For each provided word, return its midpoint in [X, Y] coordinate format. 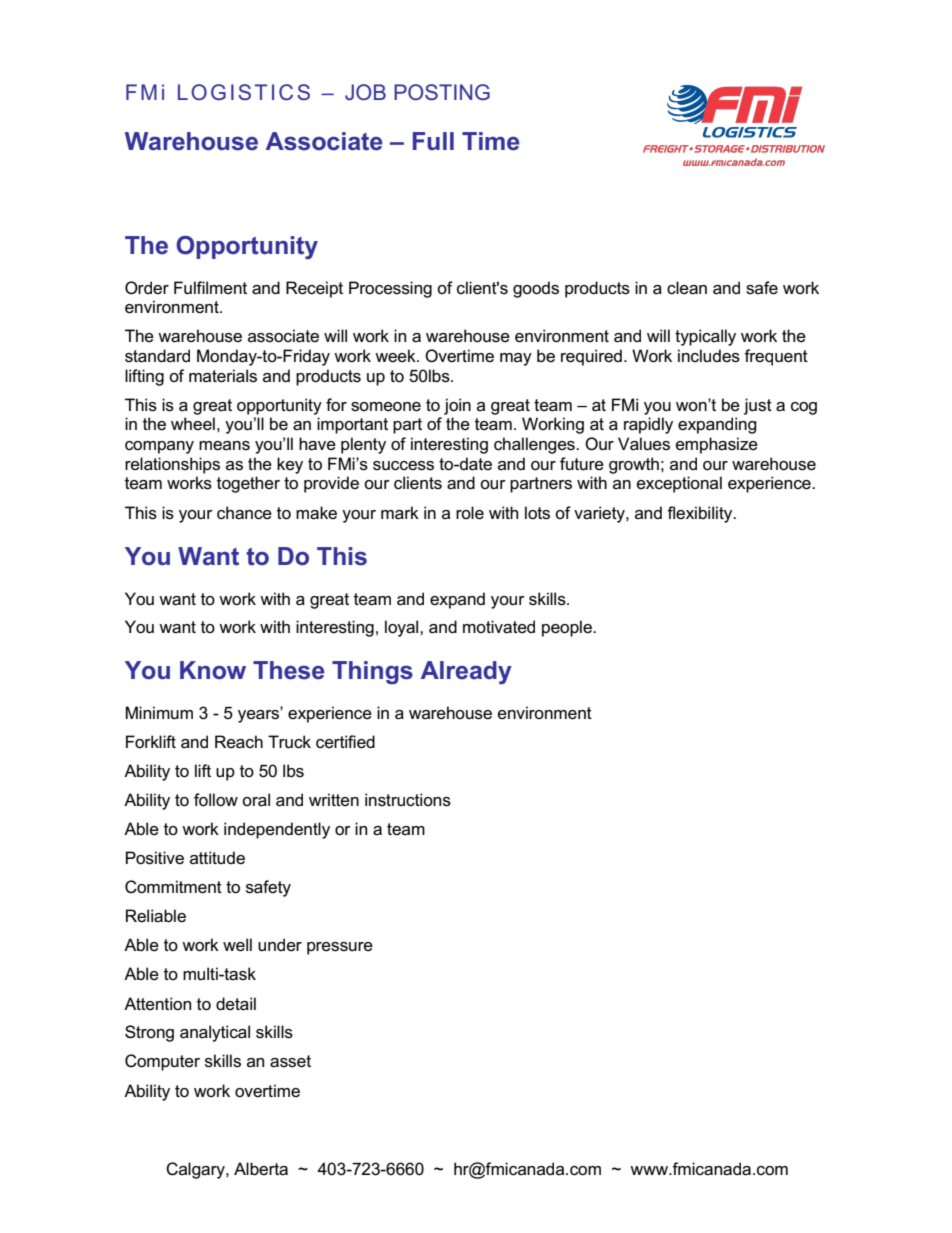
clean [687, 288]
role [470, 513]
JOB [365, 92]
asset [290, 1061]
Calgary [196, 1170]
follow [216, 800]
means [224, 446]
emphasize [717, 445]
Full [433, 141]
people [568, 628]
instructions [408, 800]
